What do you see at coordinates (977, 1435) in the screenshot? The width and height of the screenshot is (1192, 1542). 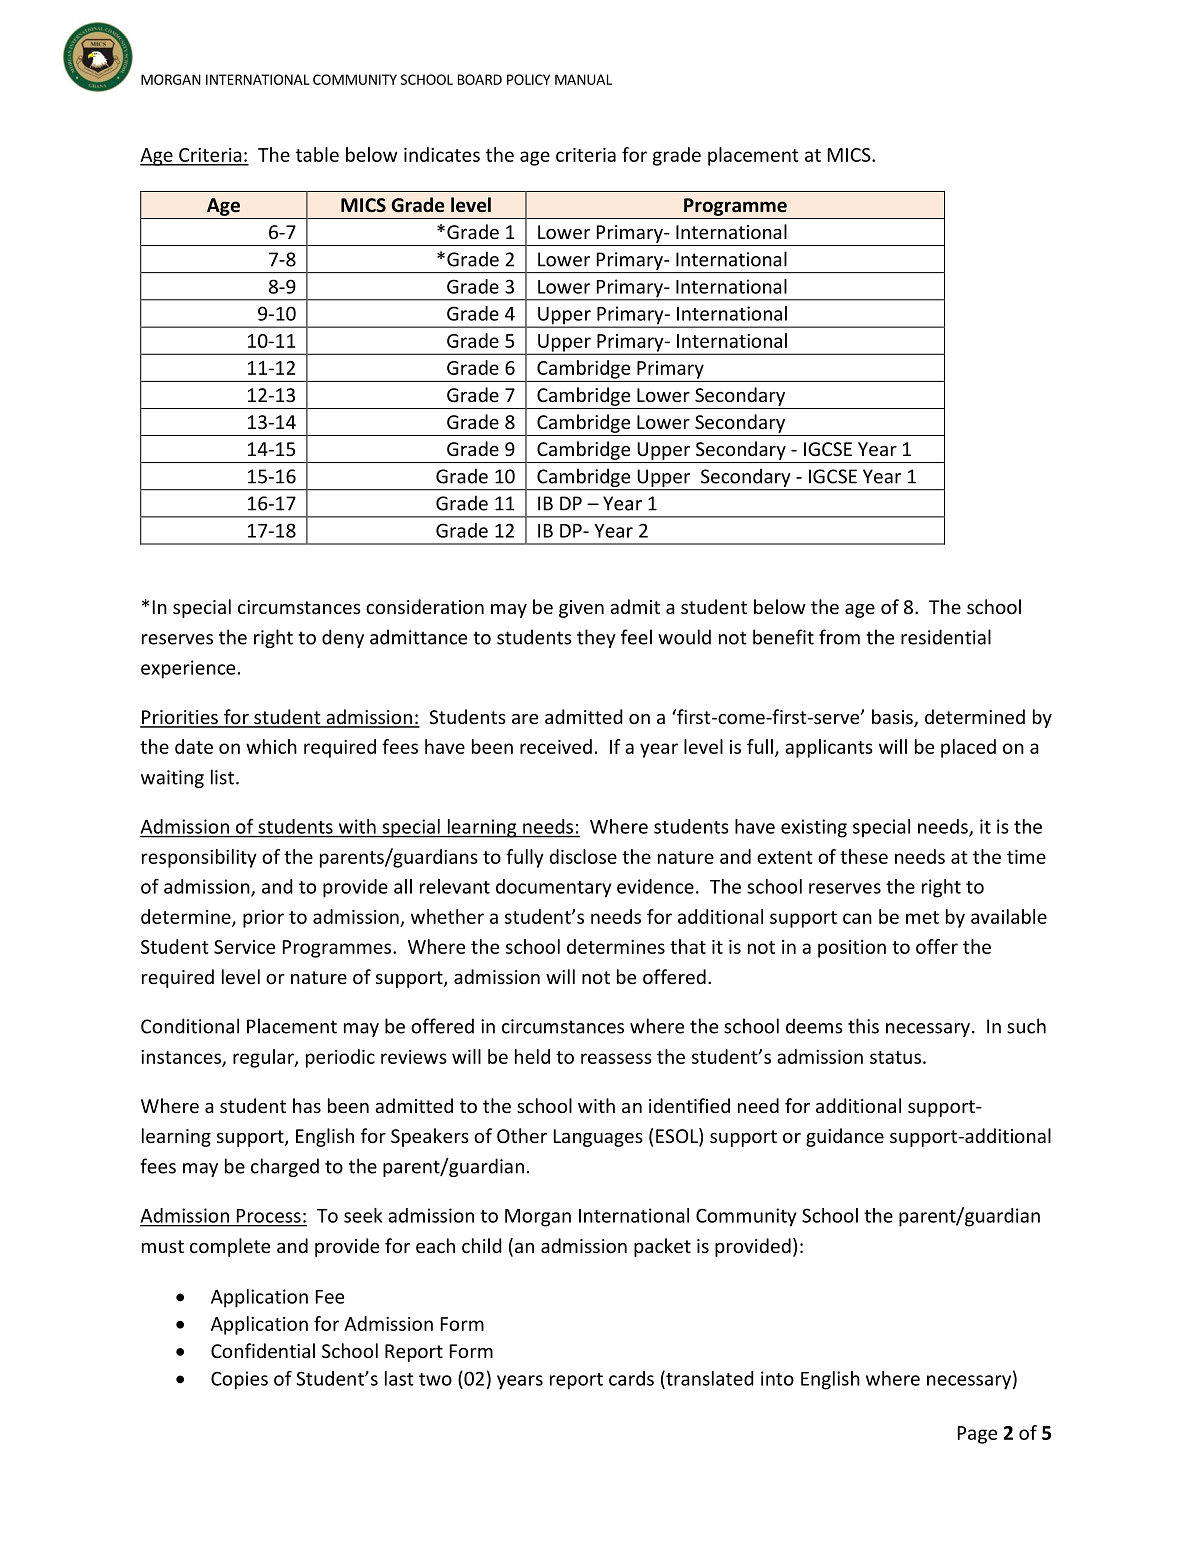 I see `Page` at bounding box center [977, 1435].
